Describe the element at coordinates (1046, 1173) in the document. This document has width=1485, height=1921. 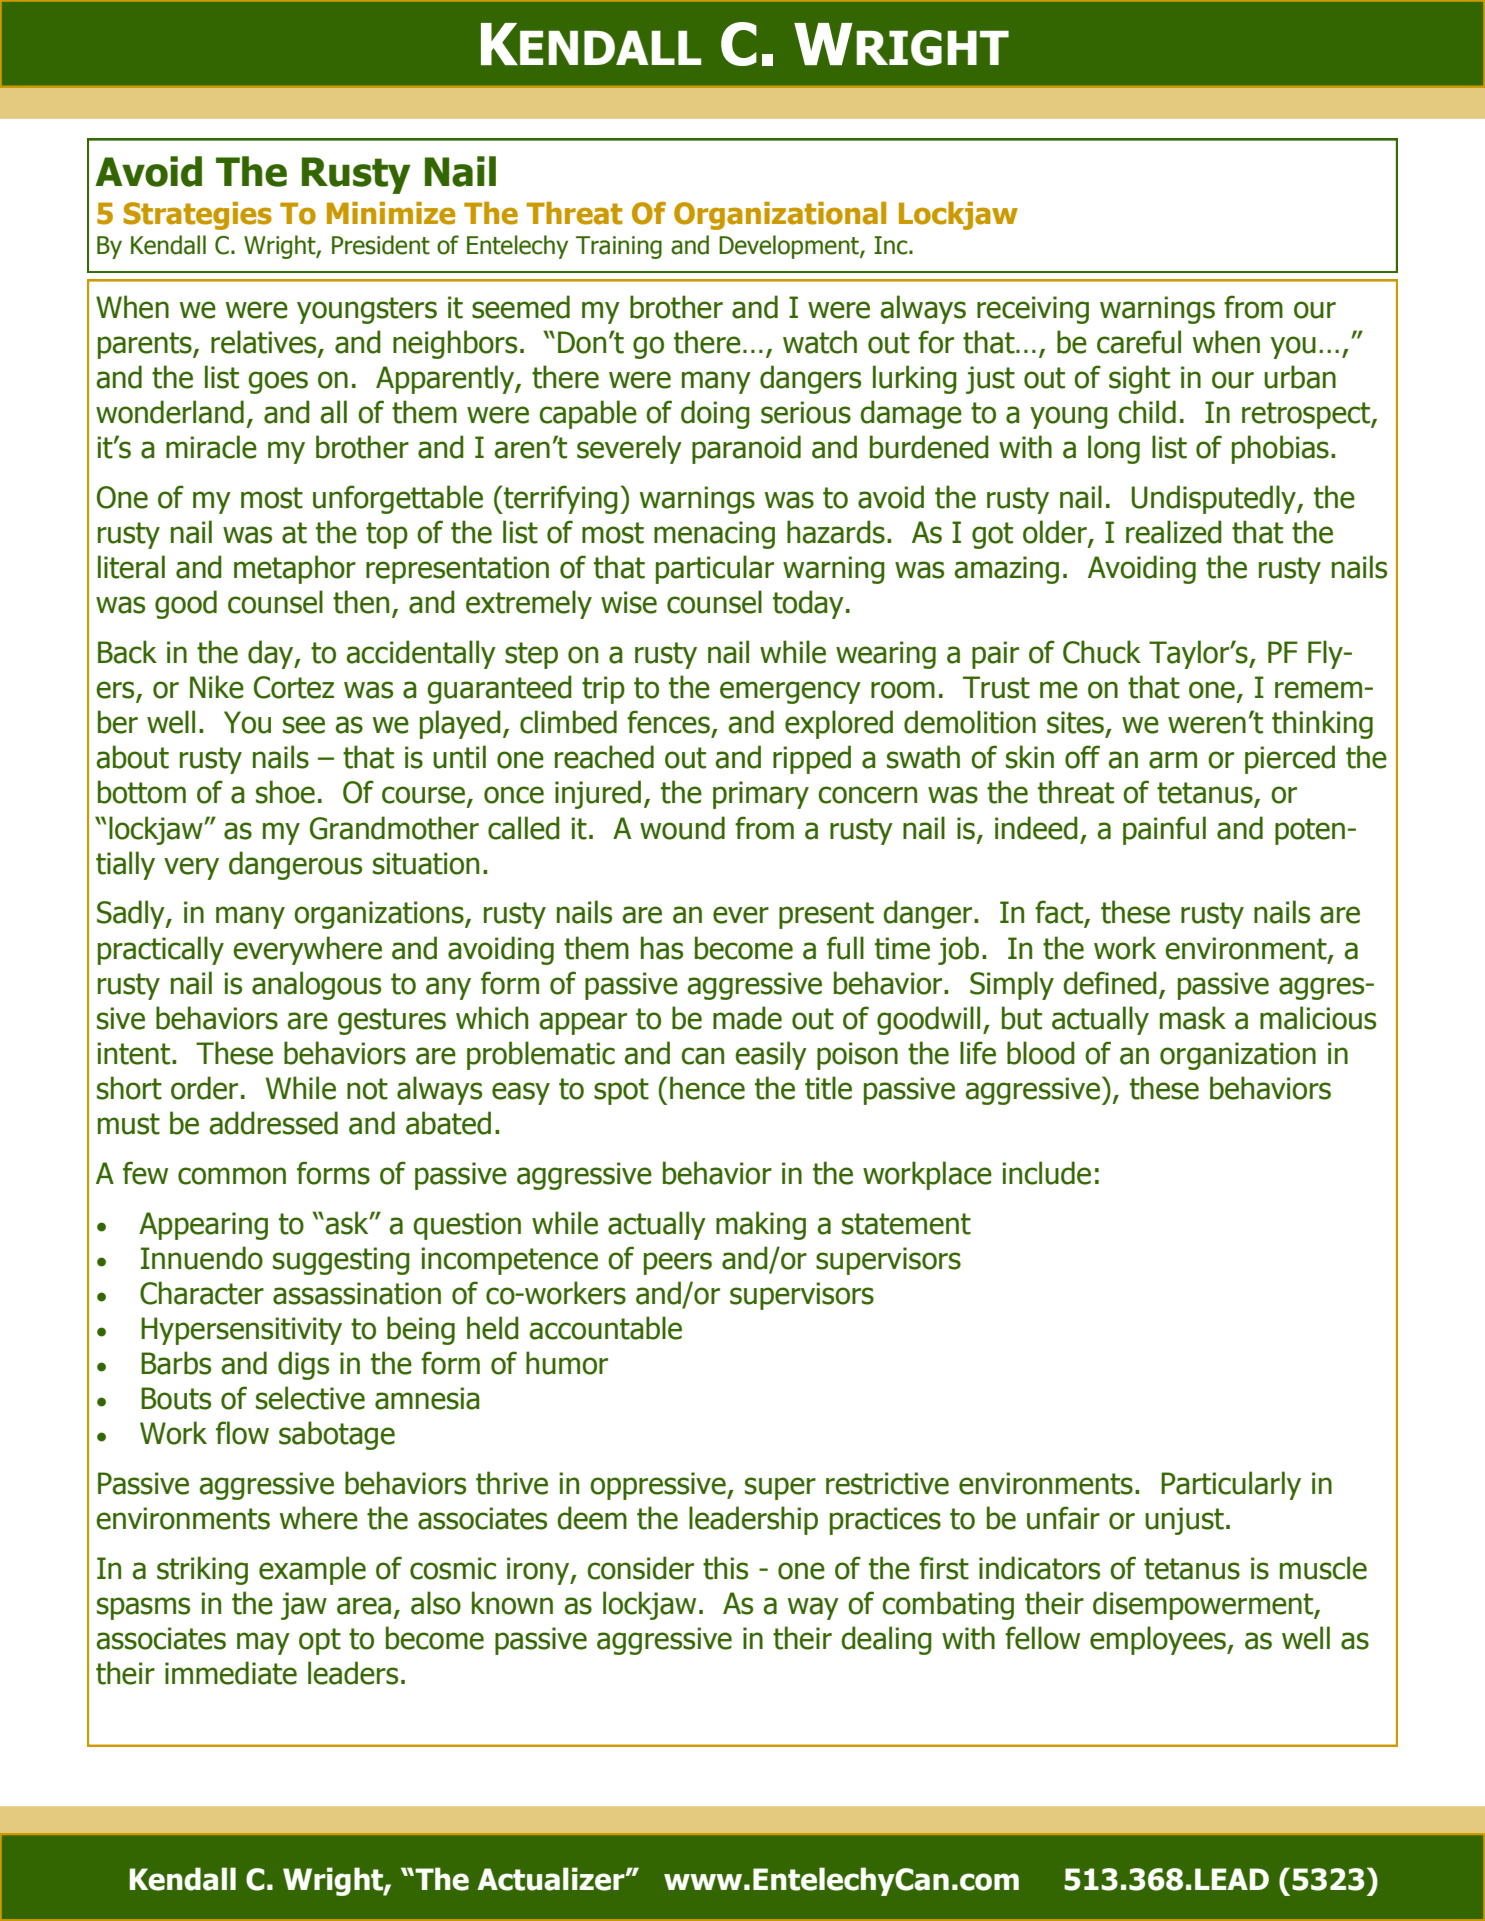
I see `include` at that location.
